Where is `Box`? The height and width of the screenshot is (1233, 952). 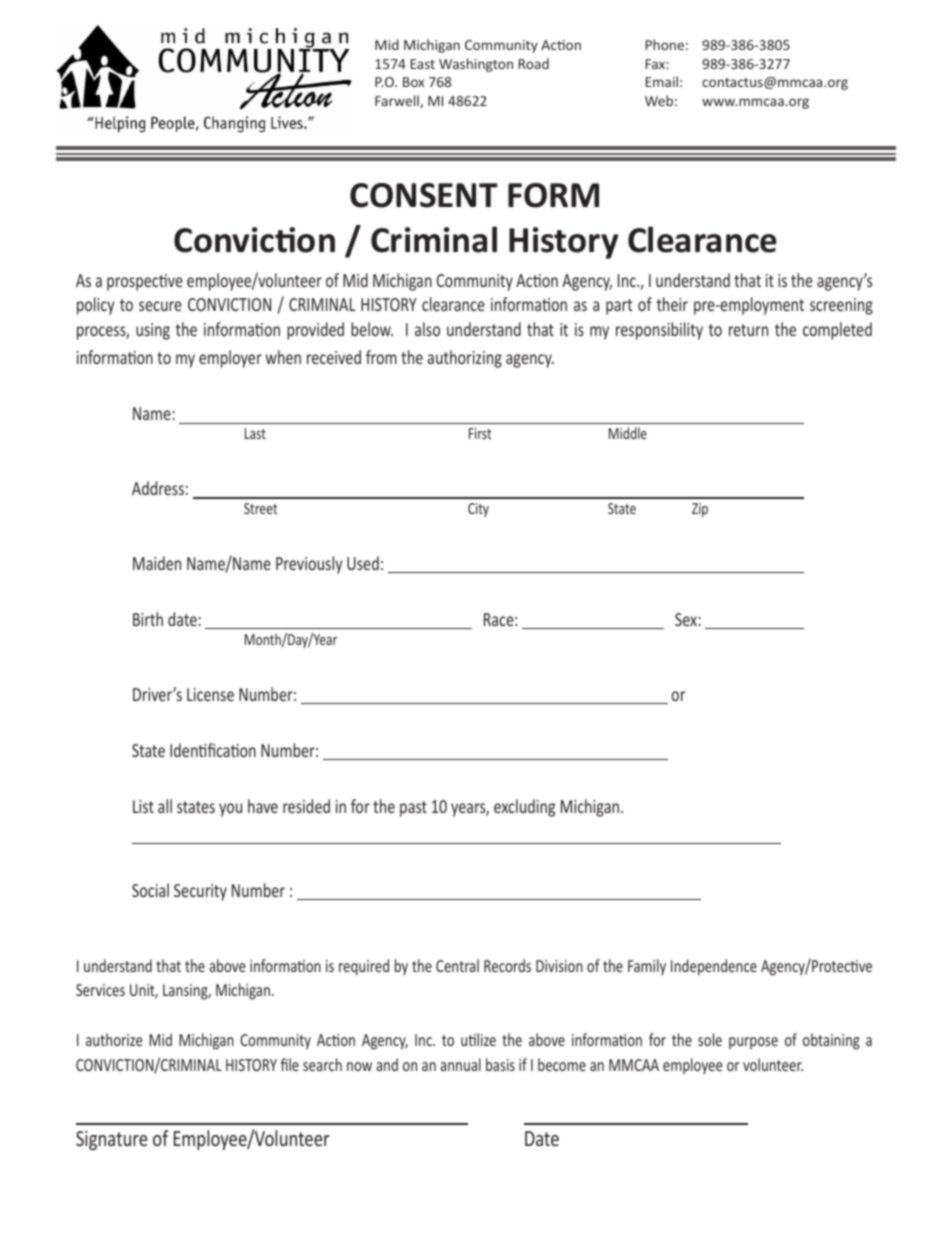
Box is located at coordinates (413, 82).
